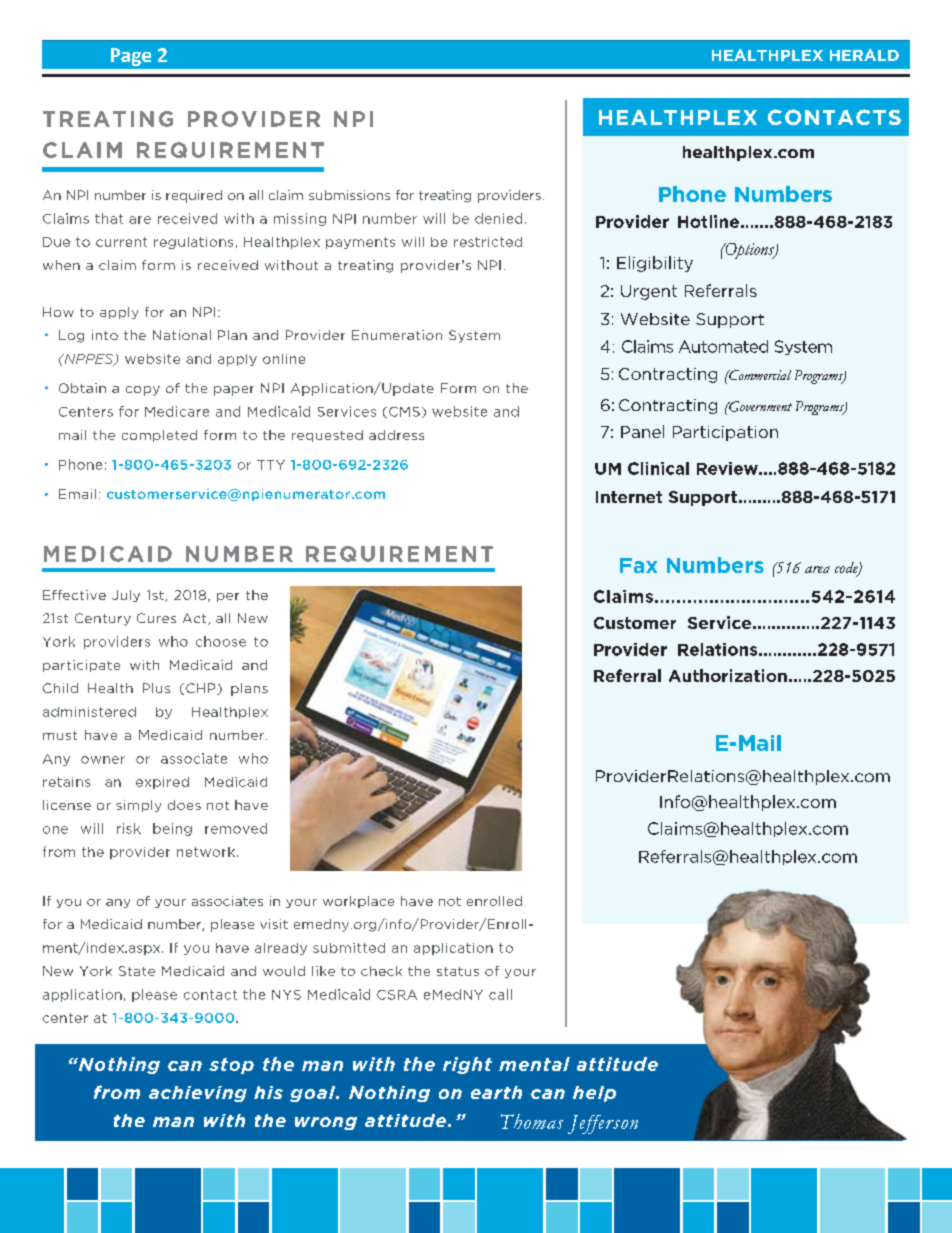  What do you see at coordinates (358, 902) in the screenshot?
I see `workplace` at bounding box center [358, 902].
